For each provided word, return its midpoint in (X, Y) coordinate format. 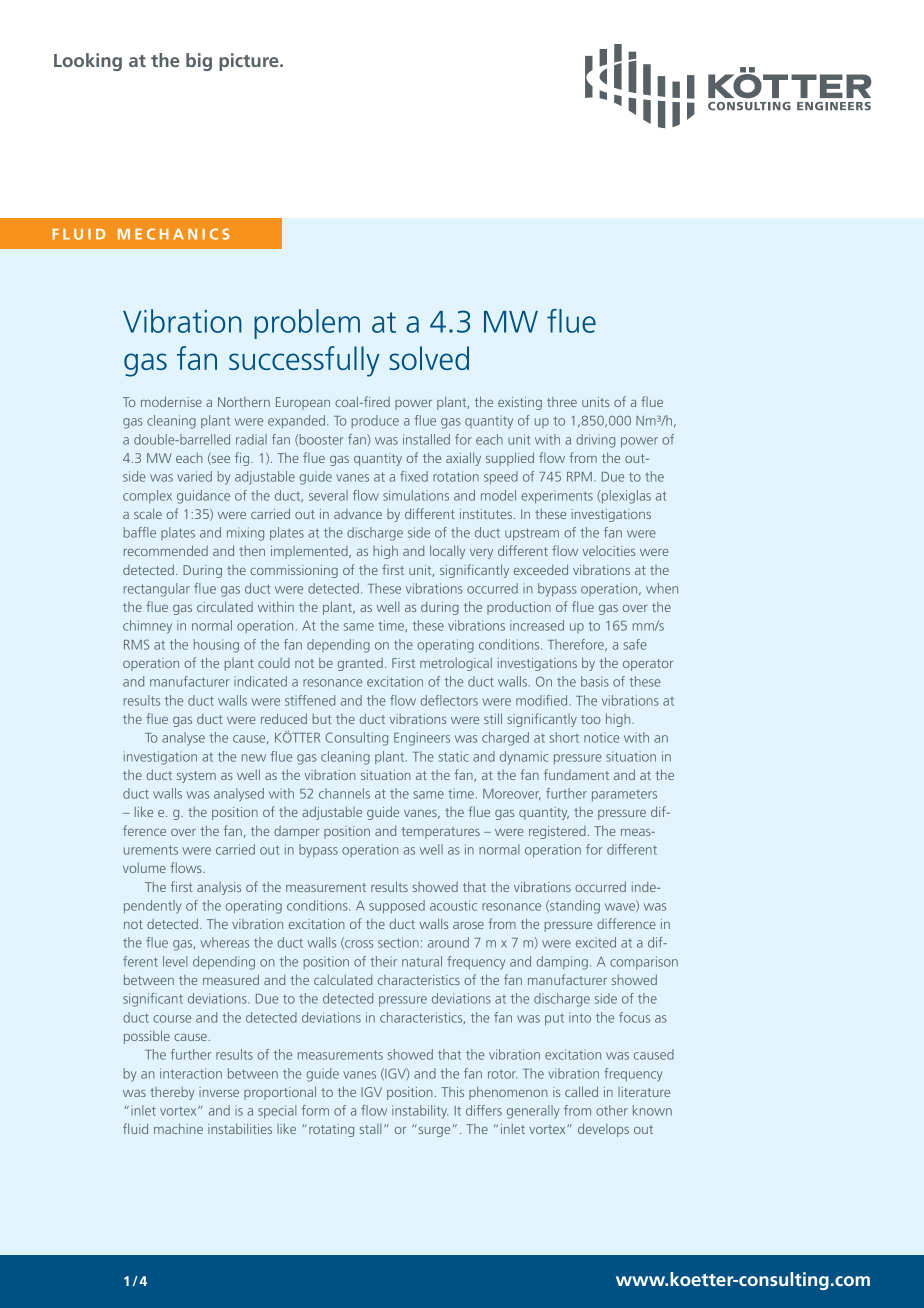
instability (420, 1112)
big (199, 62)
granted (360, 664)
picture (250, 62)
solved (429, 358)
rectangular (157, 590)
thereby (172, 1093)
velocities (608, 551)
